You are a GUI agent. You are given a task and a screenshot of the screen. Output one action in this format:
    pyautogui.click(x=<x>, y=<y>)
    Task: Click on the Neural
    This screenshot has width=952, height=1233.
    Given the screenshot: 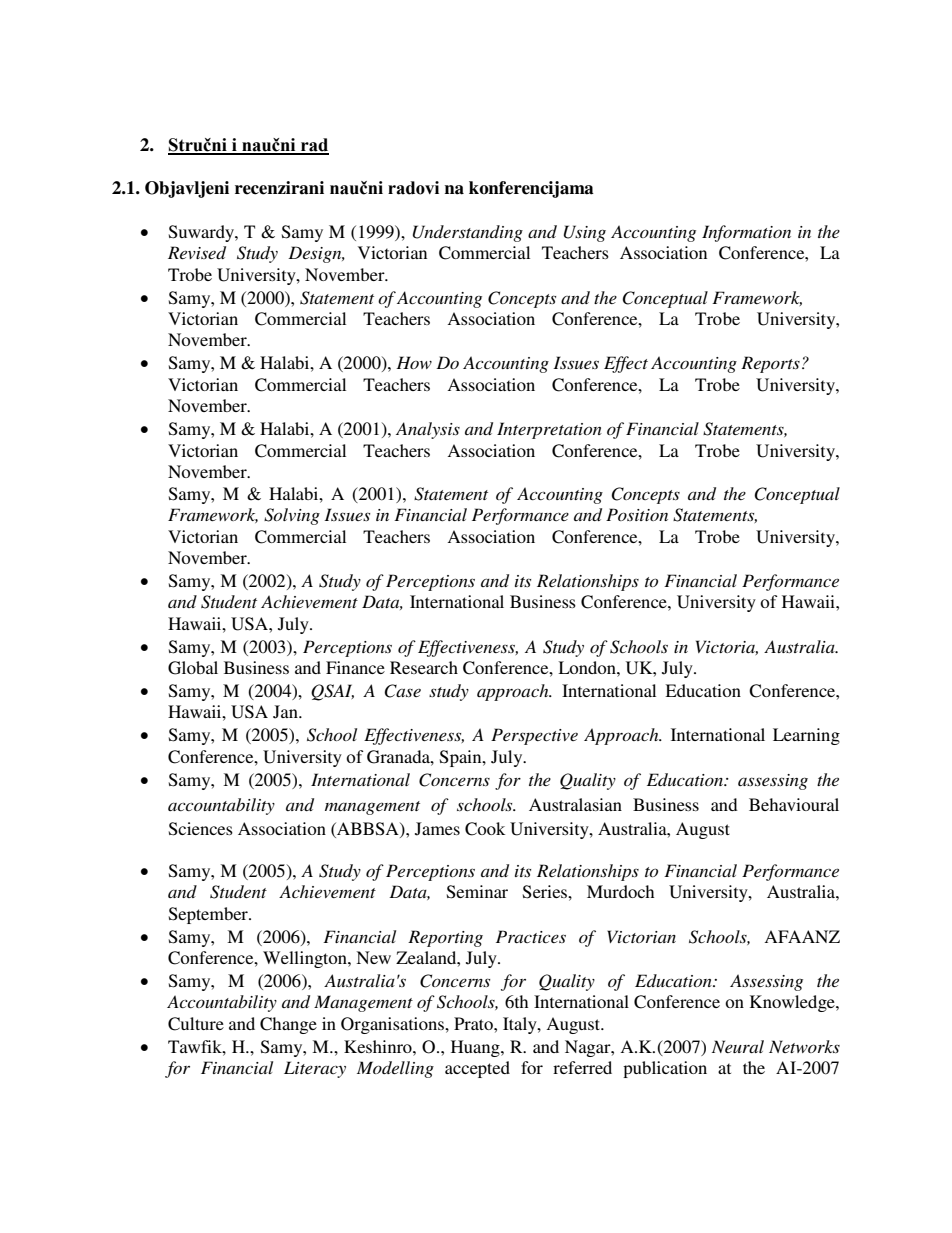 What is the action you would take?
    pyautogui.click(x=738, y=1046)
